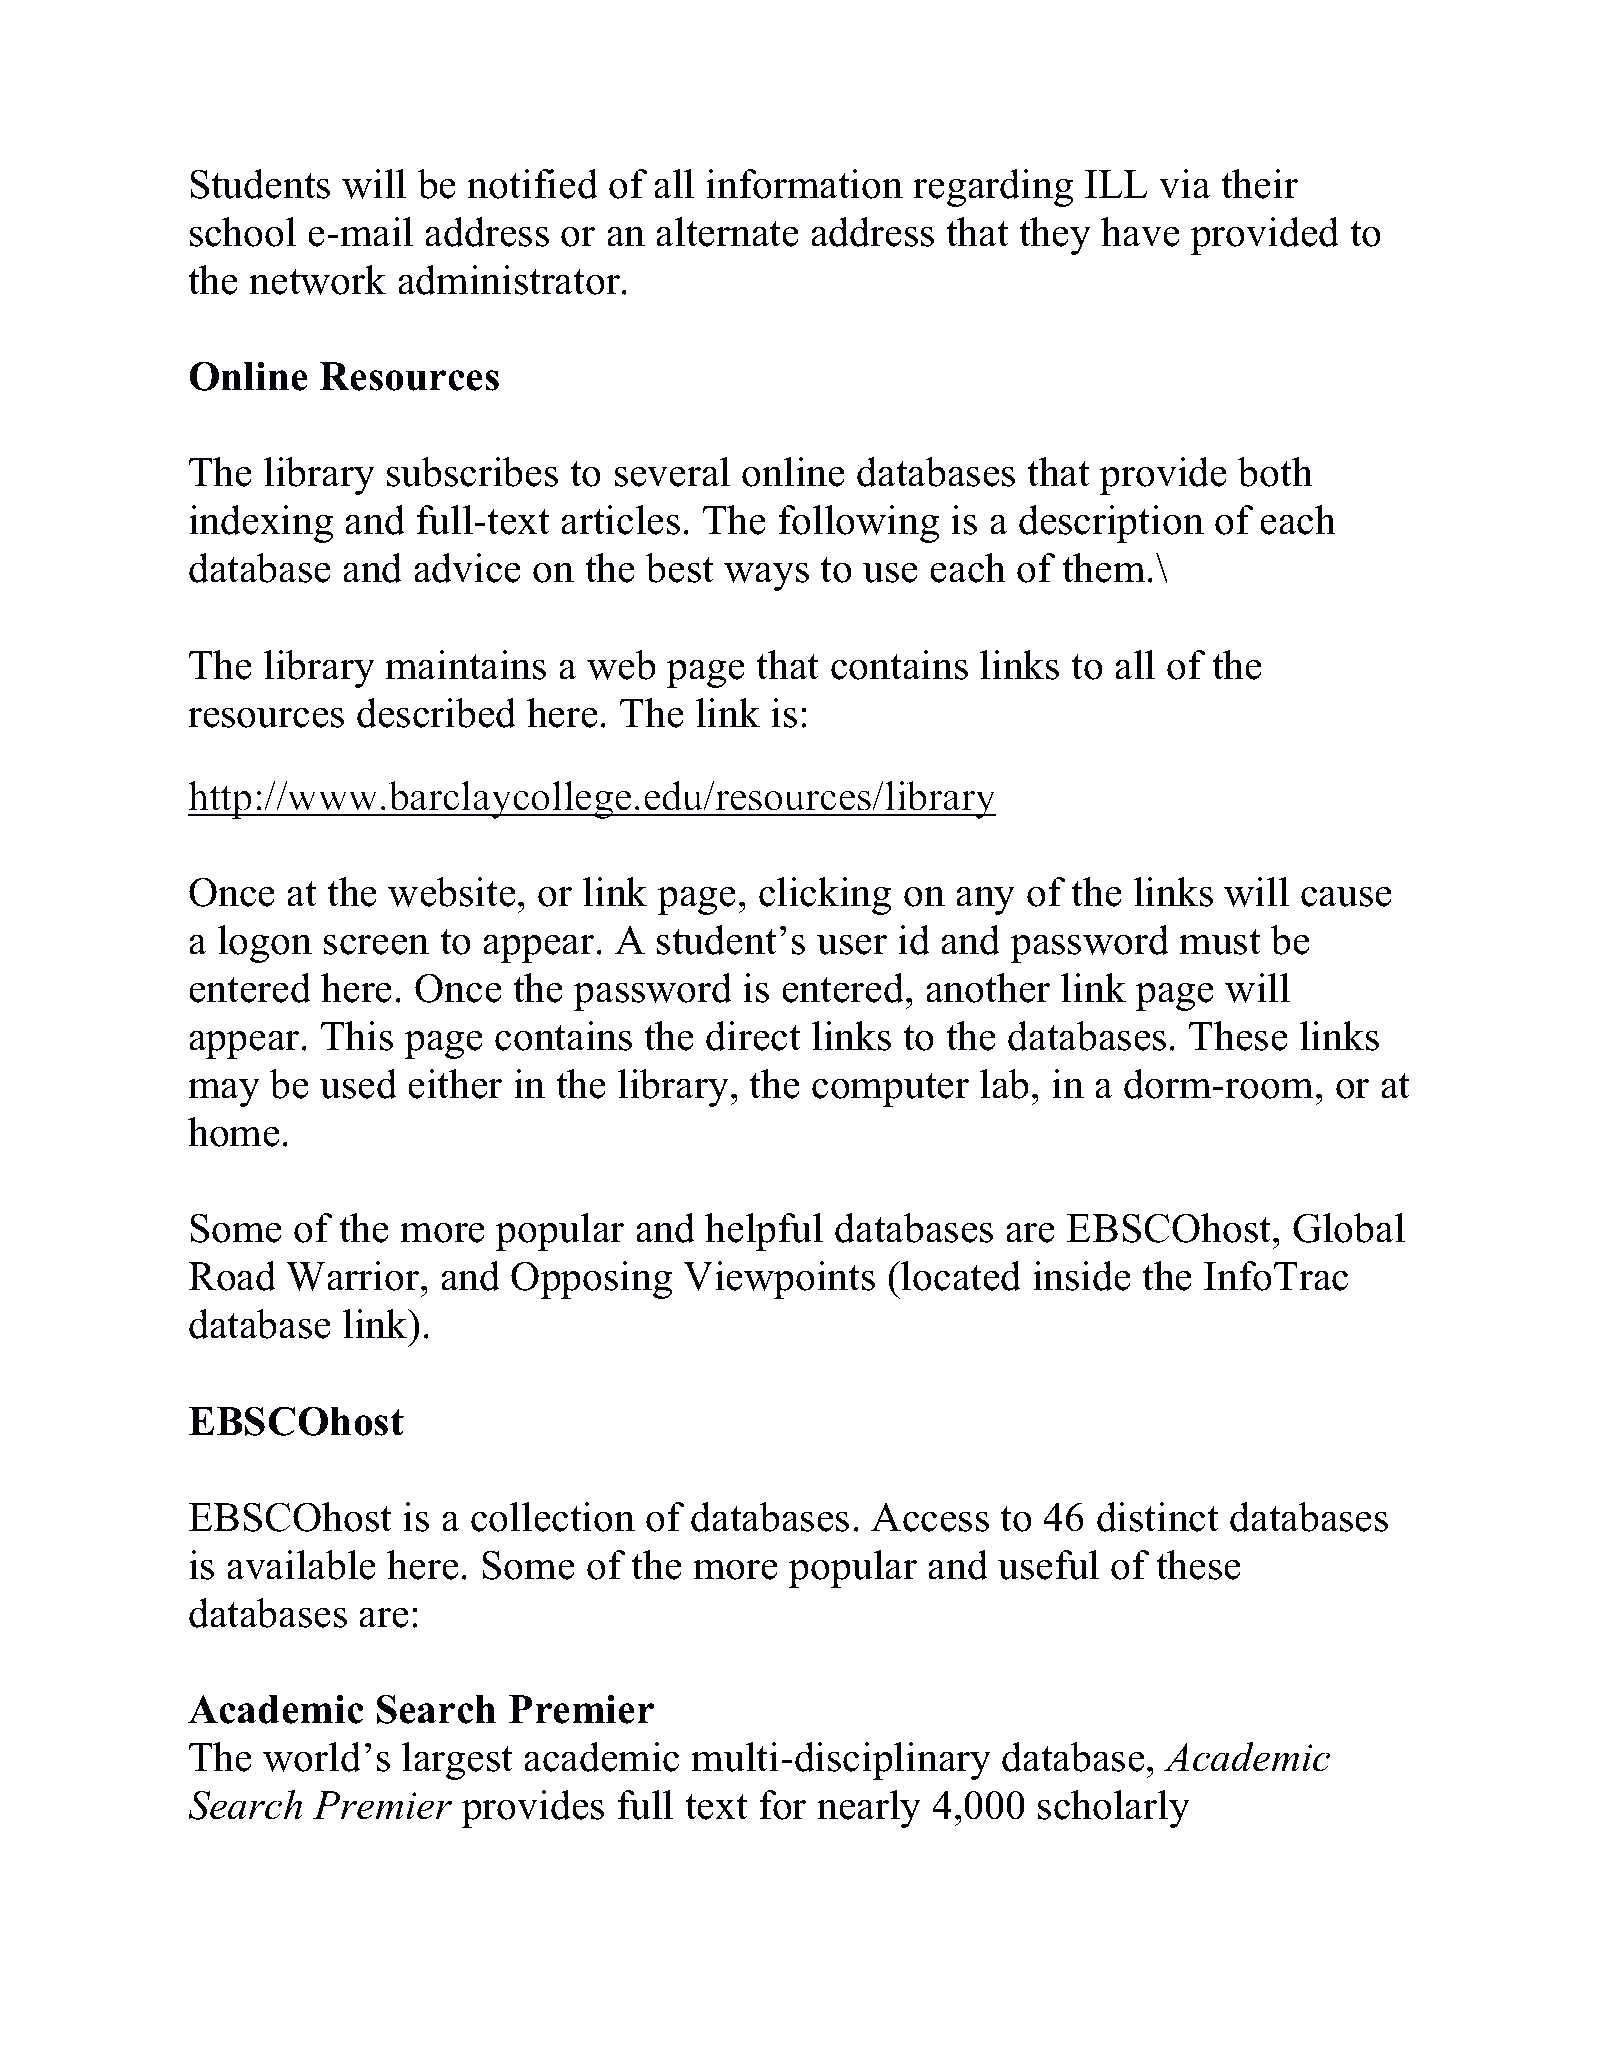  I want to click on clicking, so click(825, 896).
